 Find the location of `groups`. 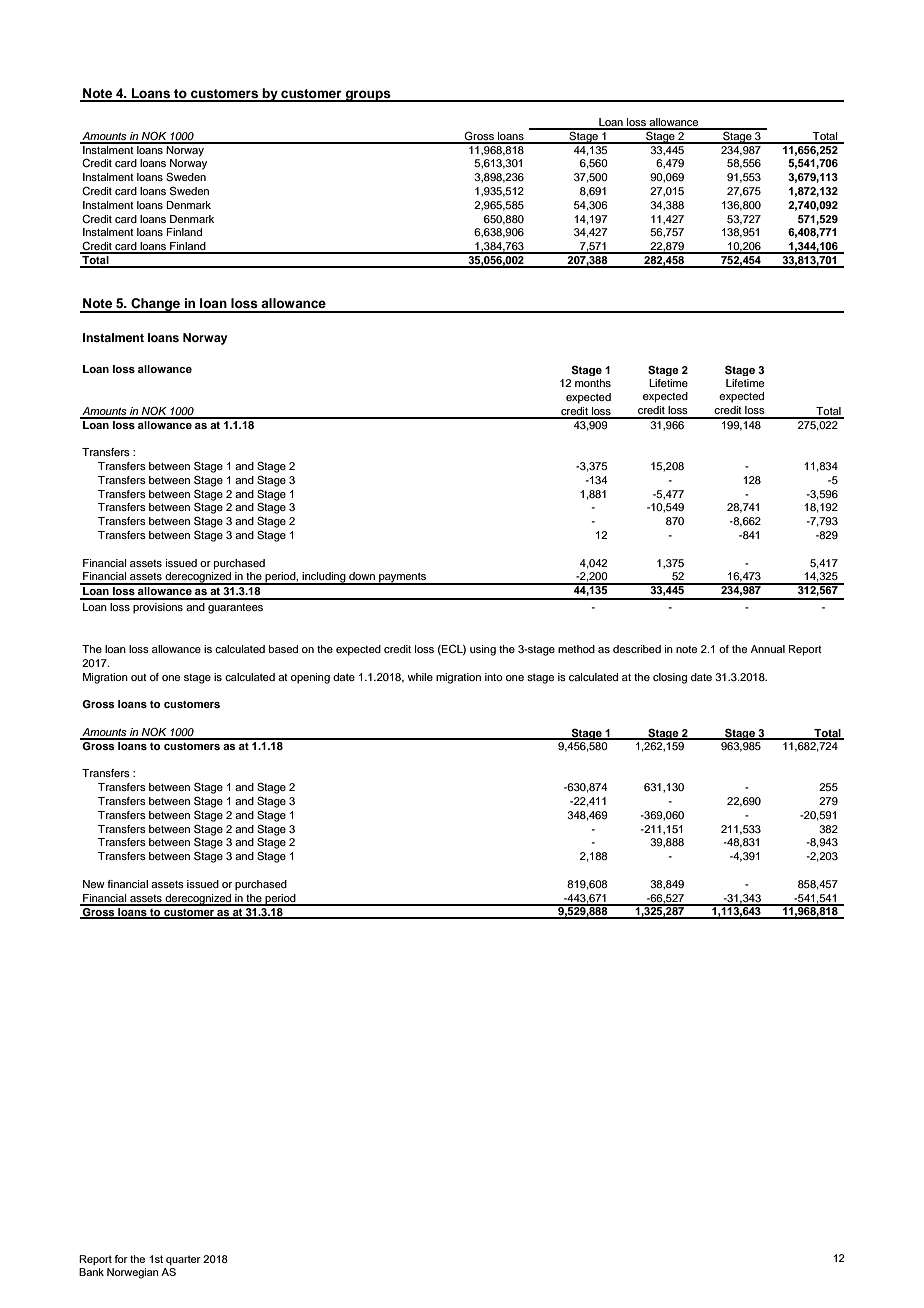

groups is located at coordinates (368, 96).
